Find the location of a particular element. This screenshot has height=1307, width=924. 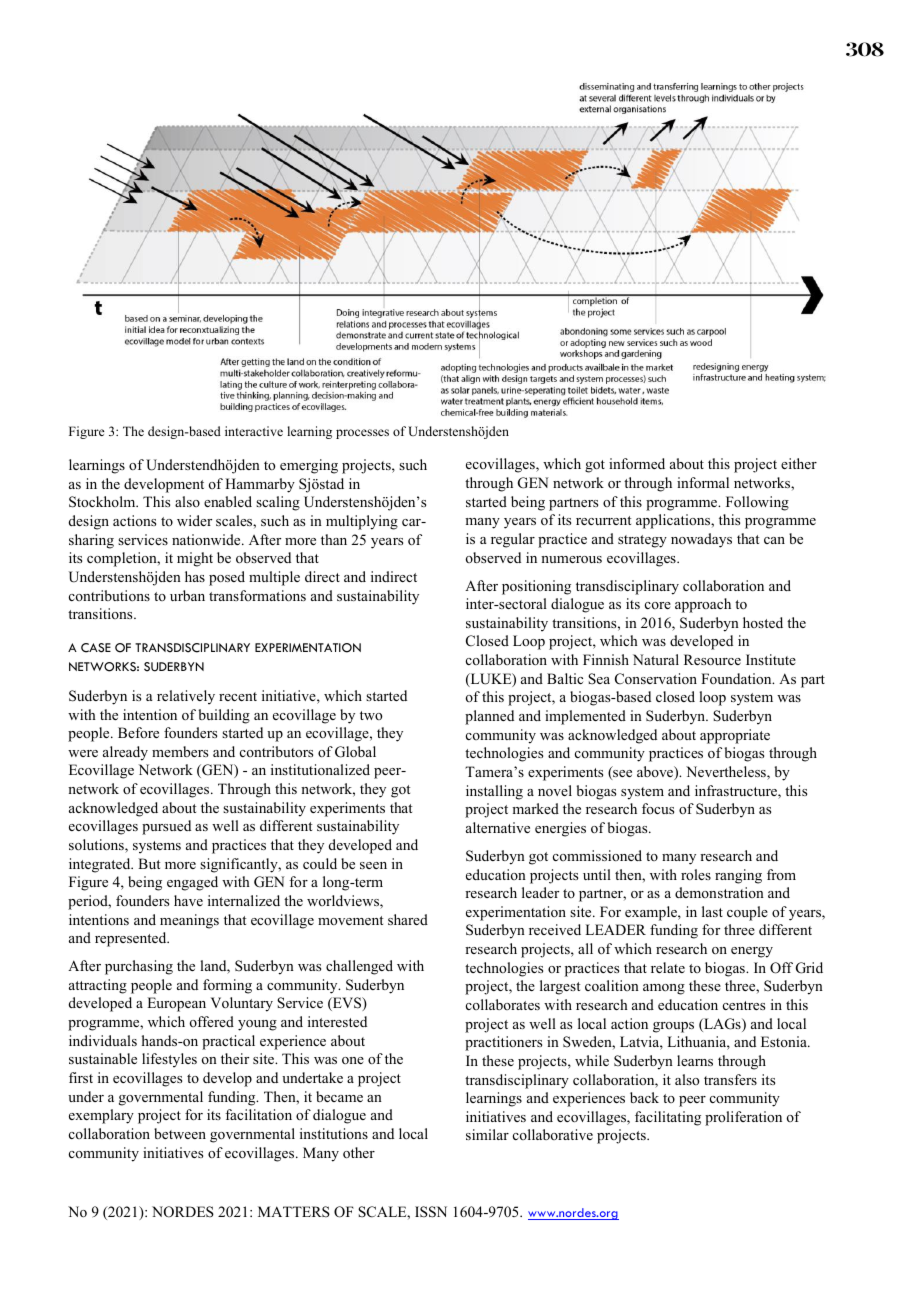

represented is located at coordinates (132, 939).
